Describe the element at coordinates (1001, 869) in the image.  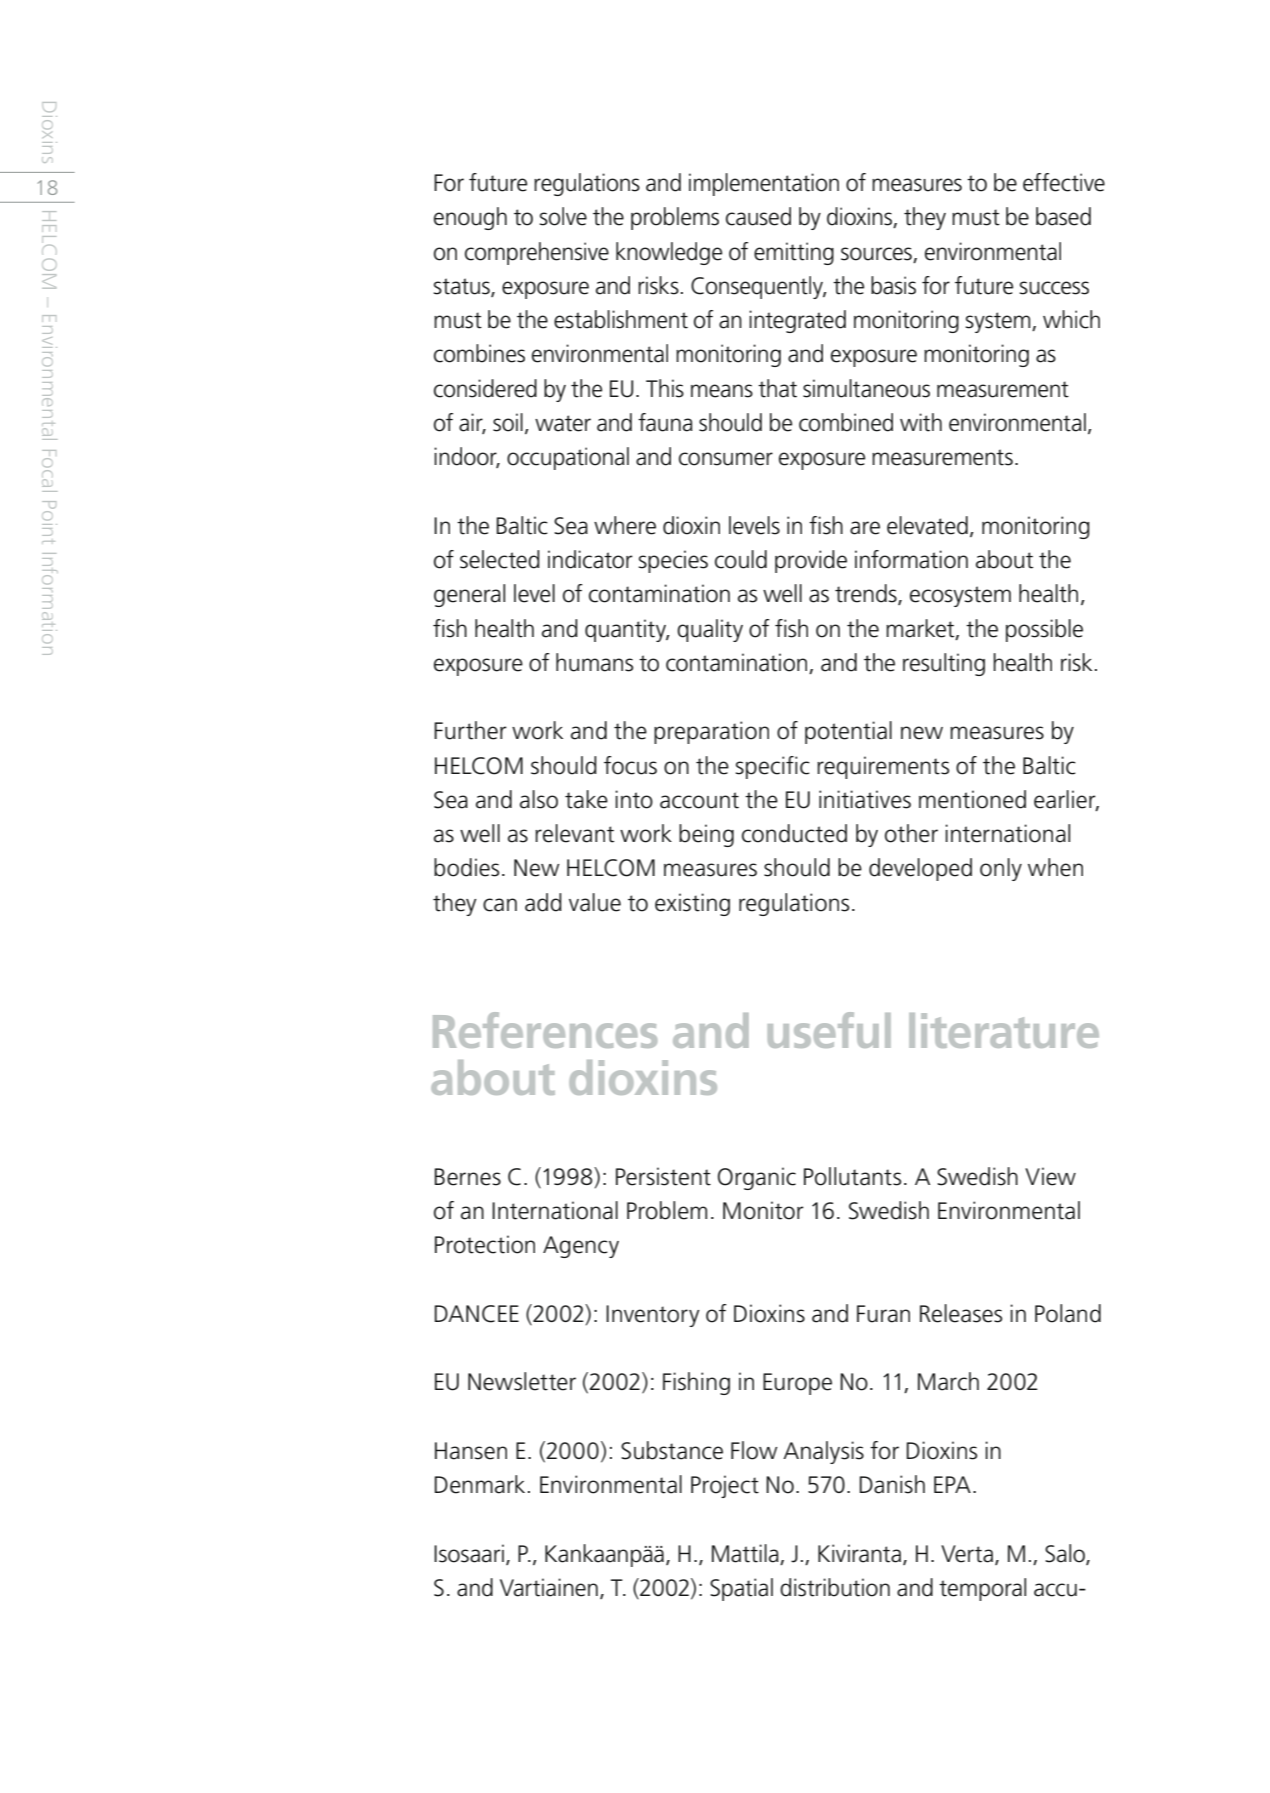
I see `only` at that location.
